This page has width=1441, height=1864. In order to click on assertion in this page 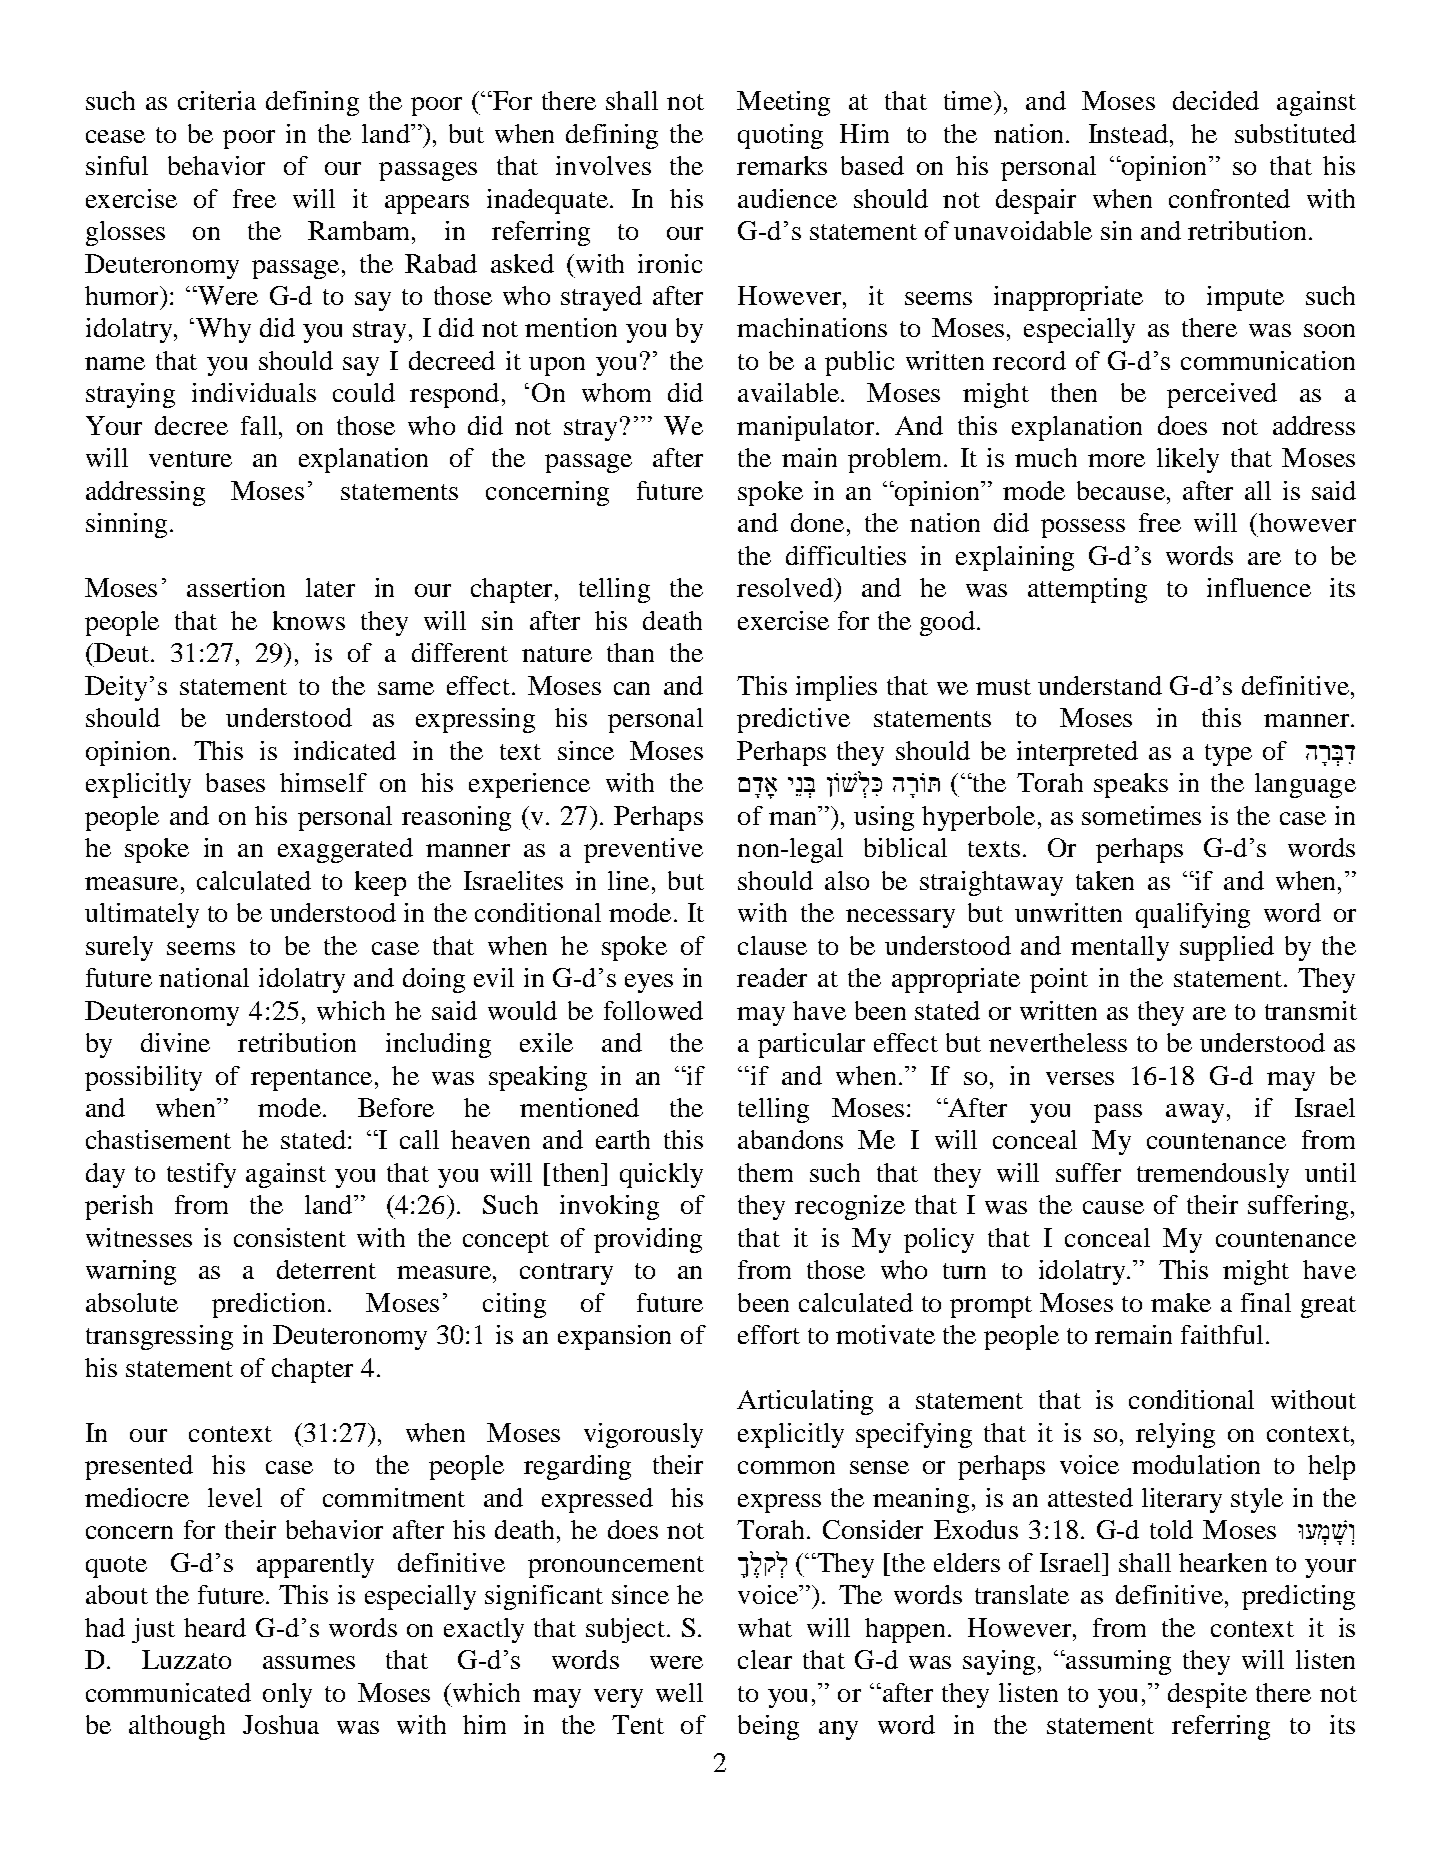, I will do `click(236, 587)`.
